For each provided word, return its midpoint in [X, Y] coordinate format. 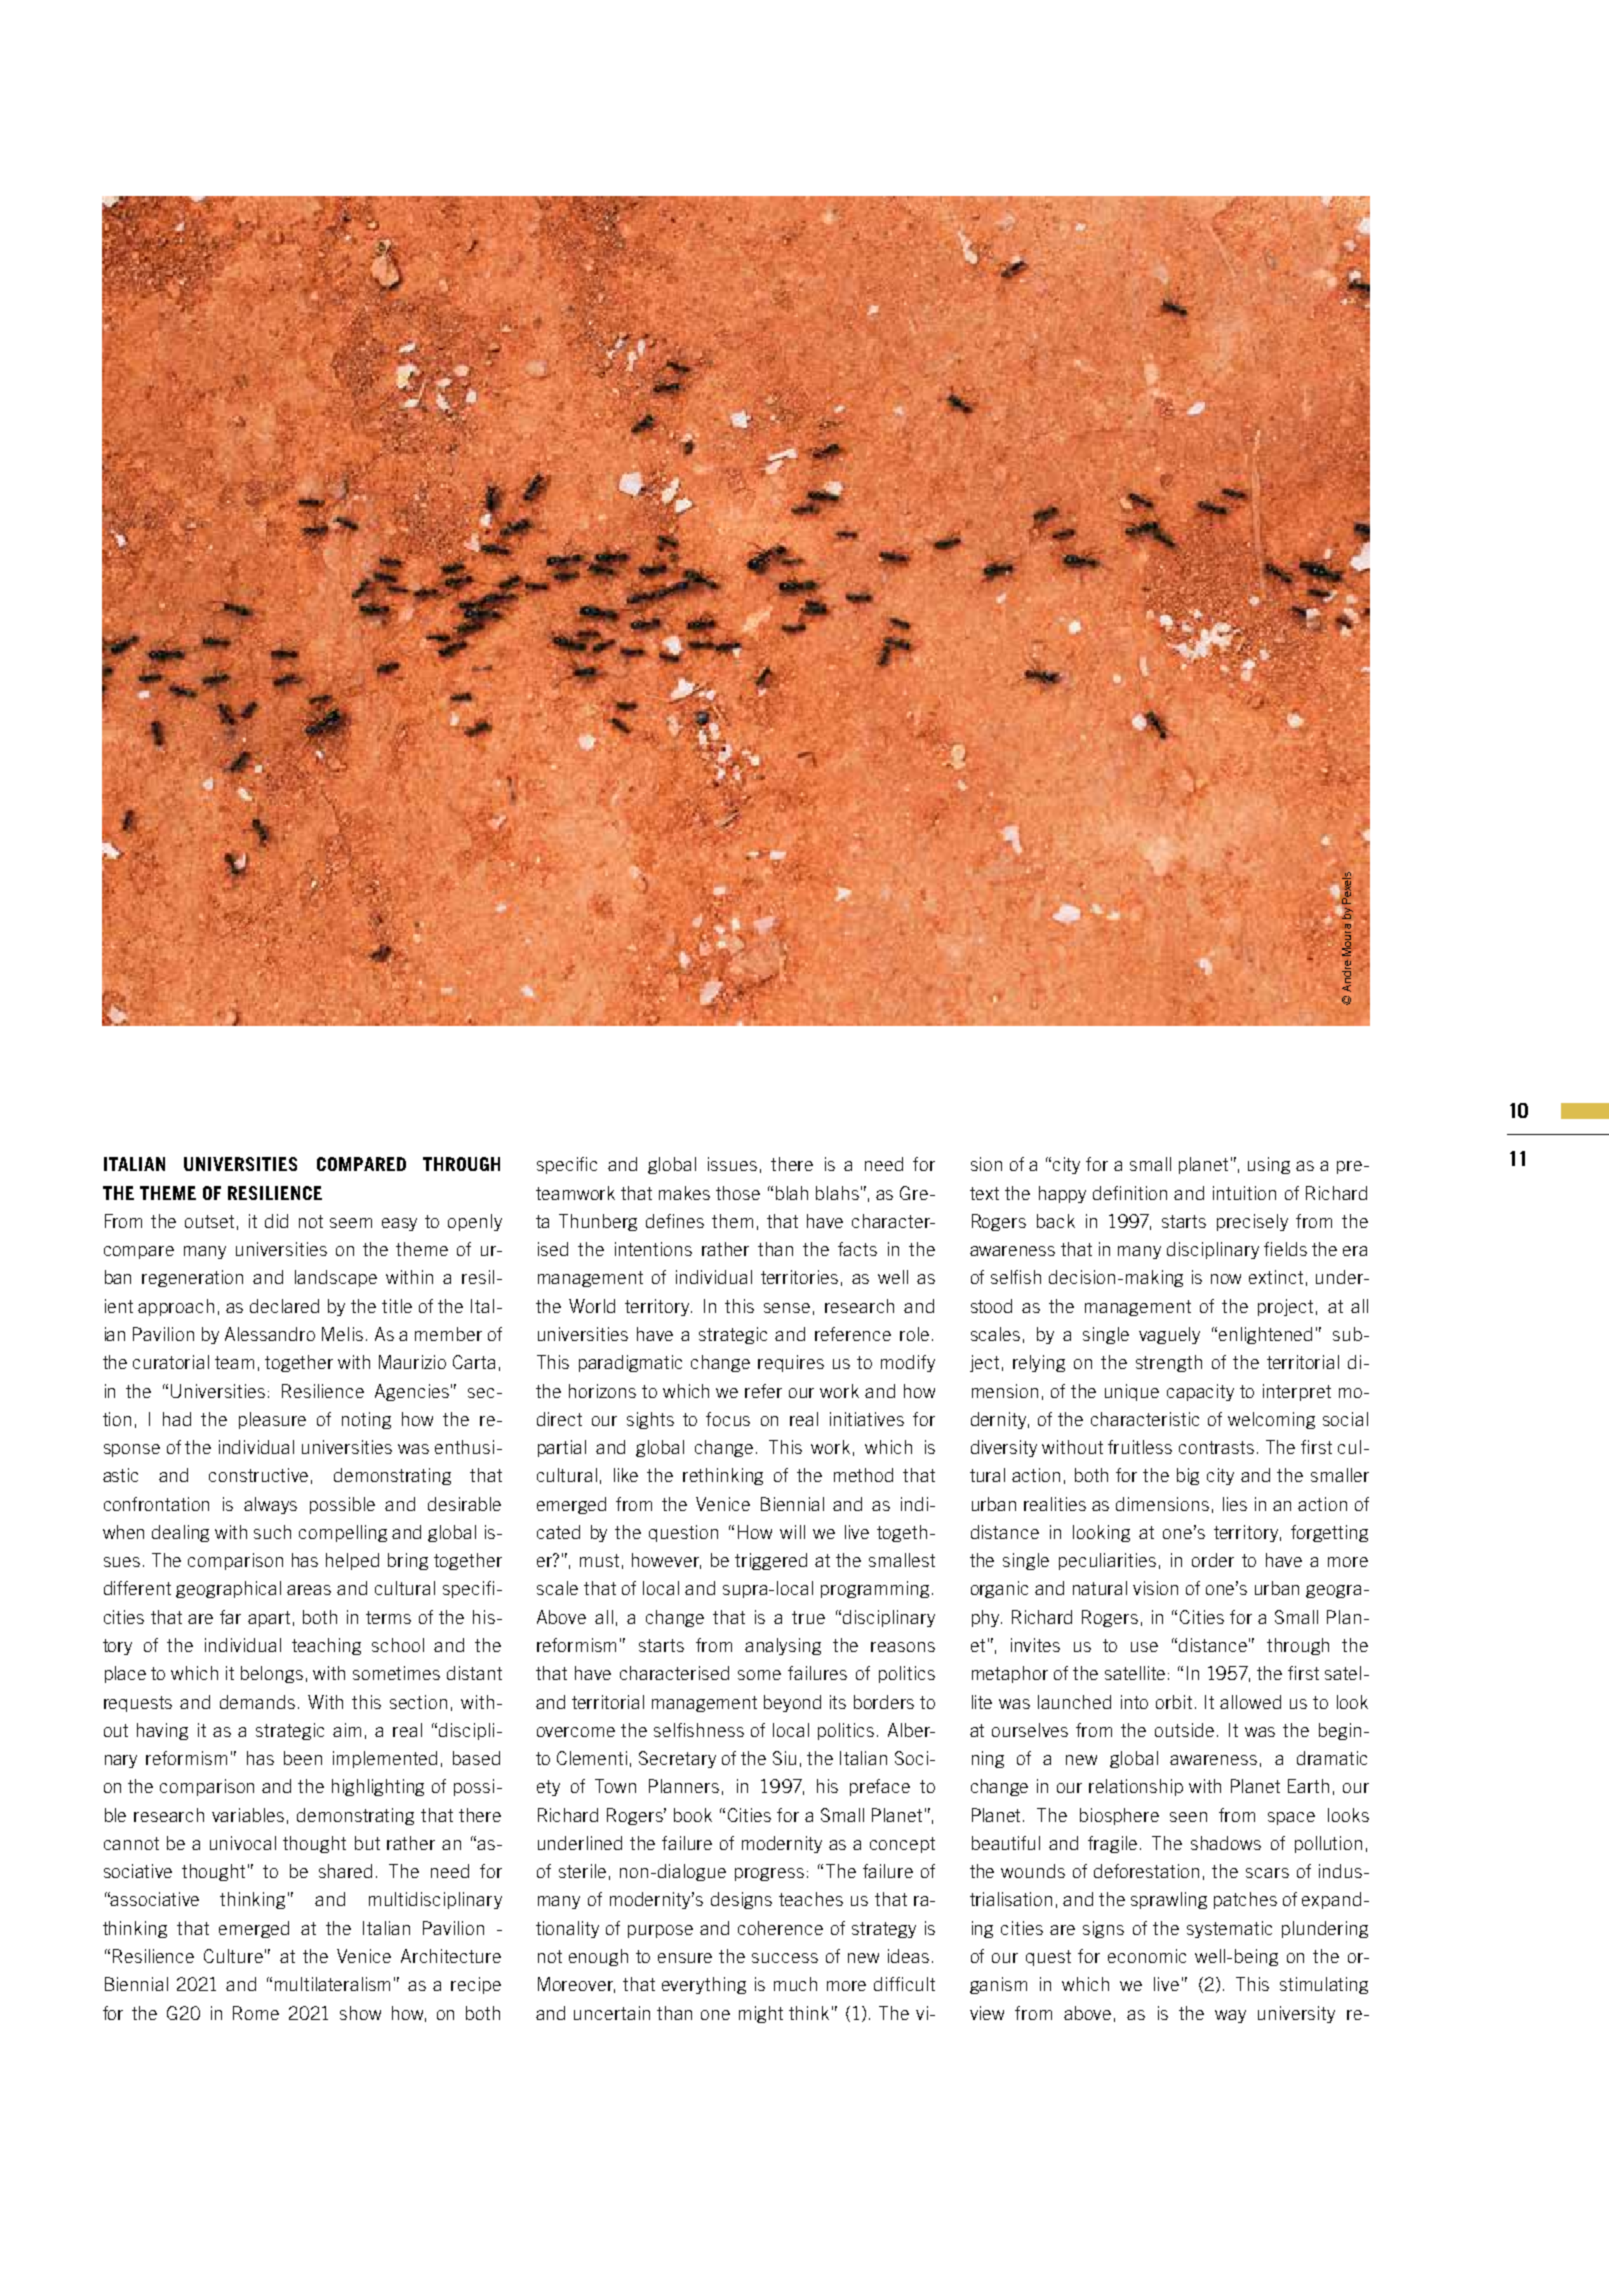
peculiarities [1107, 1561]
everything [704, 1985]
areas [309, 1590]
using [1269, 1165]
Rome [256, 2013]
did [276, 1221]
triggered [771, 1561]
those [738, 1193]
